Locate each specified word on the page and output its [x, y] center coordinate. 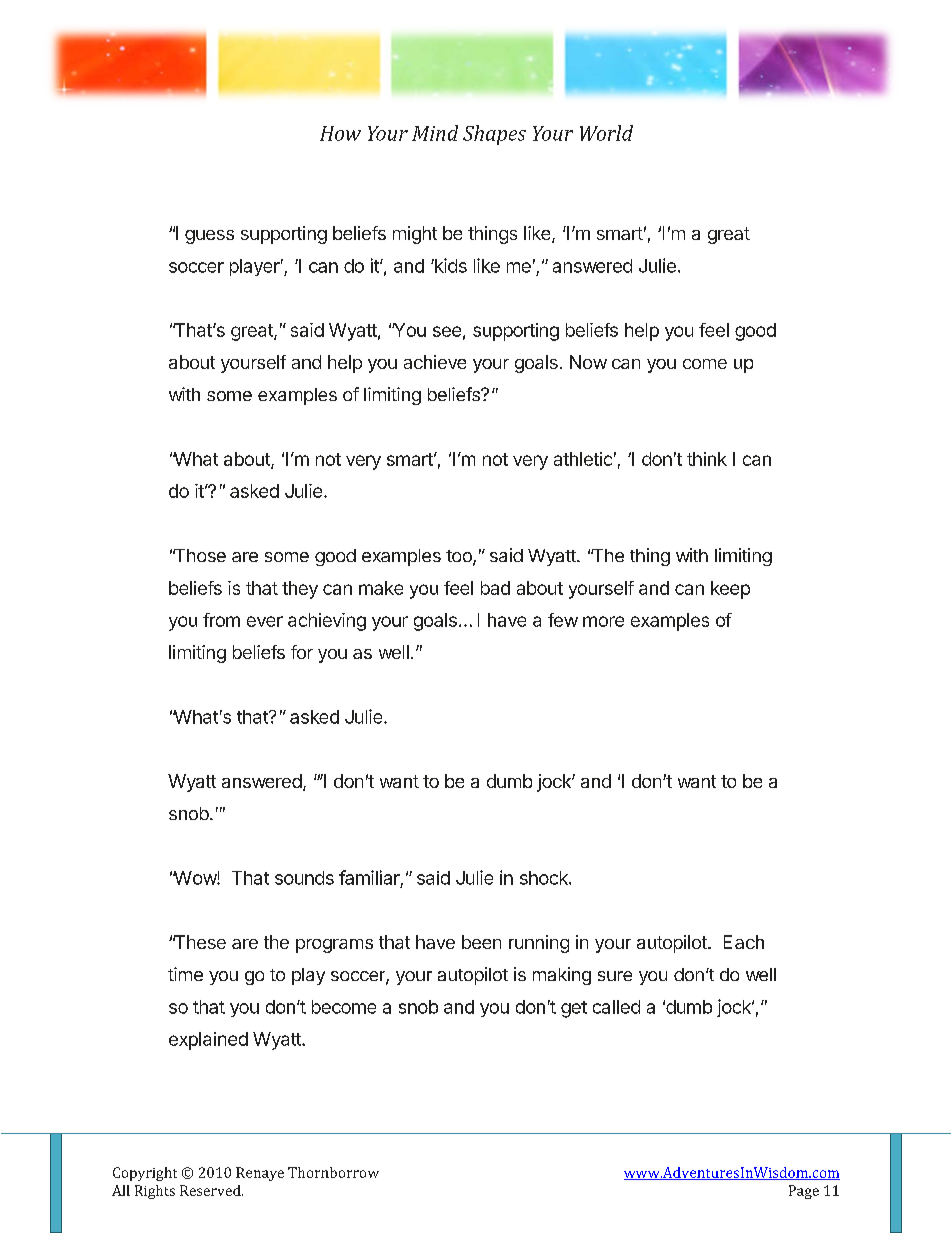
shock [545, 878]
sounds [304, 878]
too [460, 557]
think [707, 459]
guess [209, 237]
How [340, 133]
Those [199, 555]
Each [744, 942]
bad [495, 588]
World [606, 133]
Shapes [494, 135]
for [302, 652]
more [603, 621]
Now [588, 362]
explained [208, 1041]
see [447, 331]
